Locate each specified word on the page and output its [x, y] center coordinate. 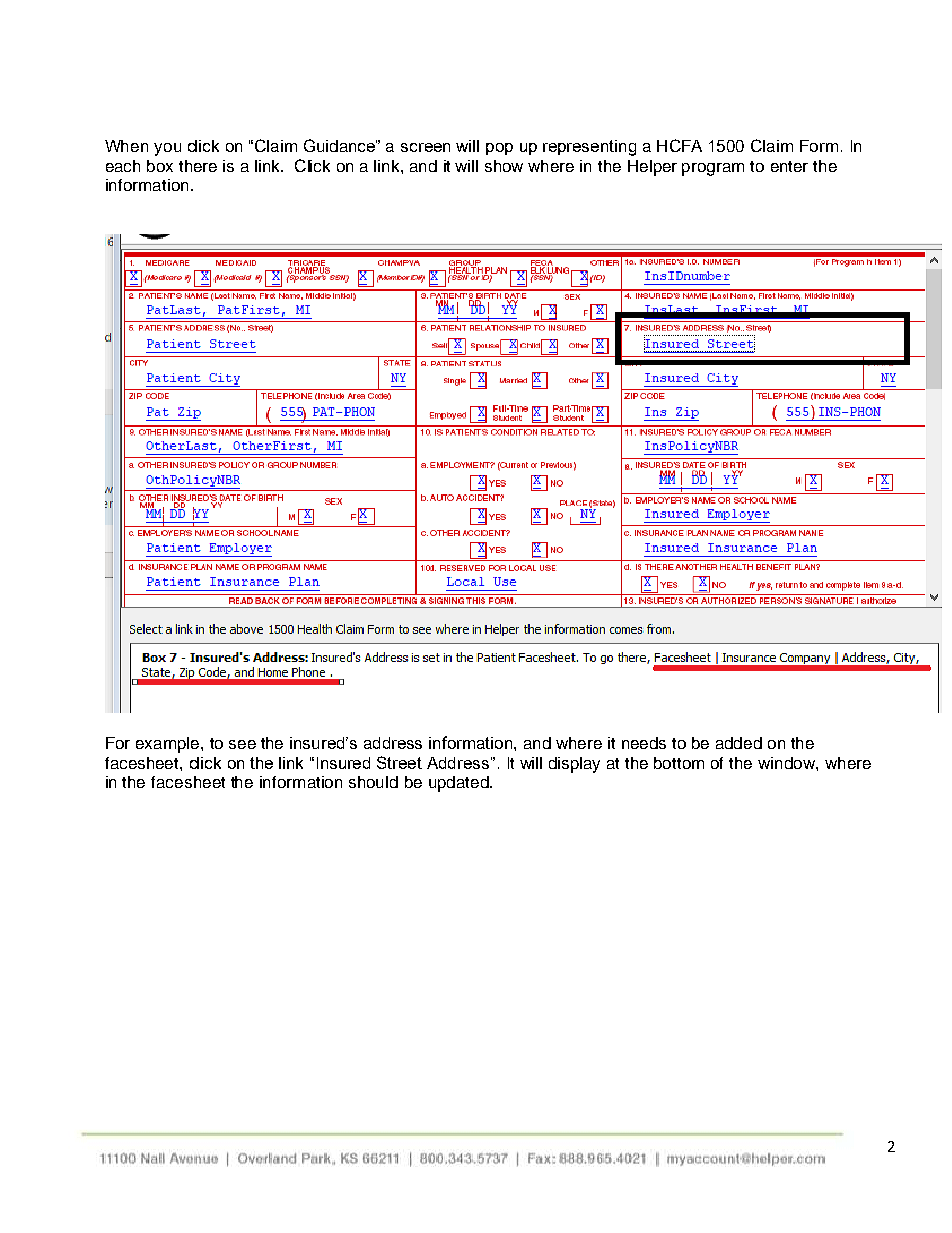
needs [644, 743]
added [739, 743]
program [713, 169]
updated [460, 784]
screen [425, 147]
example [169, 745]
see [242, 744]
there [198, 166]
